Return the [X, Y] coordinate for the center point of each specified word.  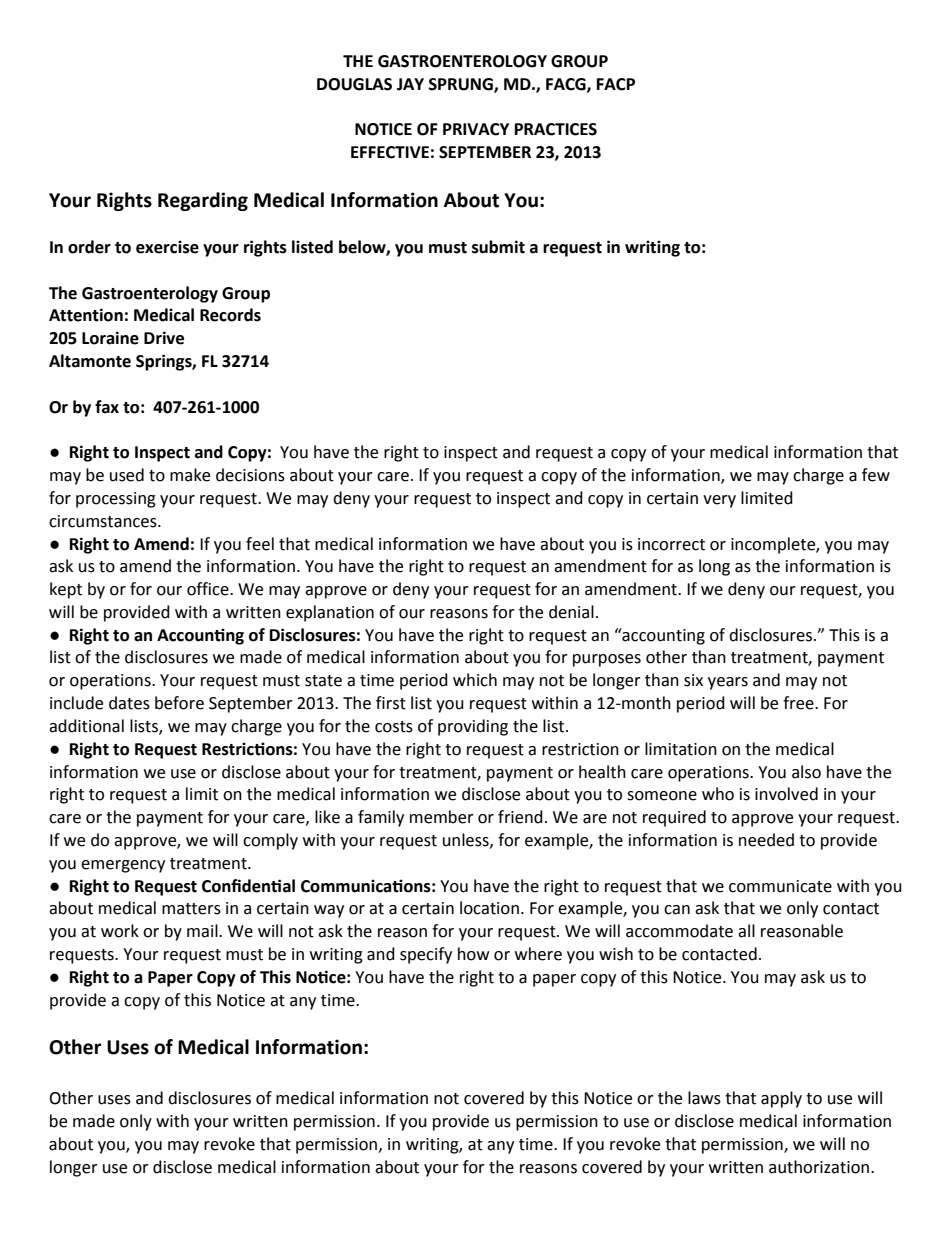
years [728, 683]
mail [203, 931]
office [209, 589]
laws [704, 1098]
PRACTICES [556, 129]
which [475, 680]
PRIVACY [476, 129]
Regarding [203, 201]
